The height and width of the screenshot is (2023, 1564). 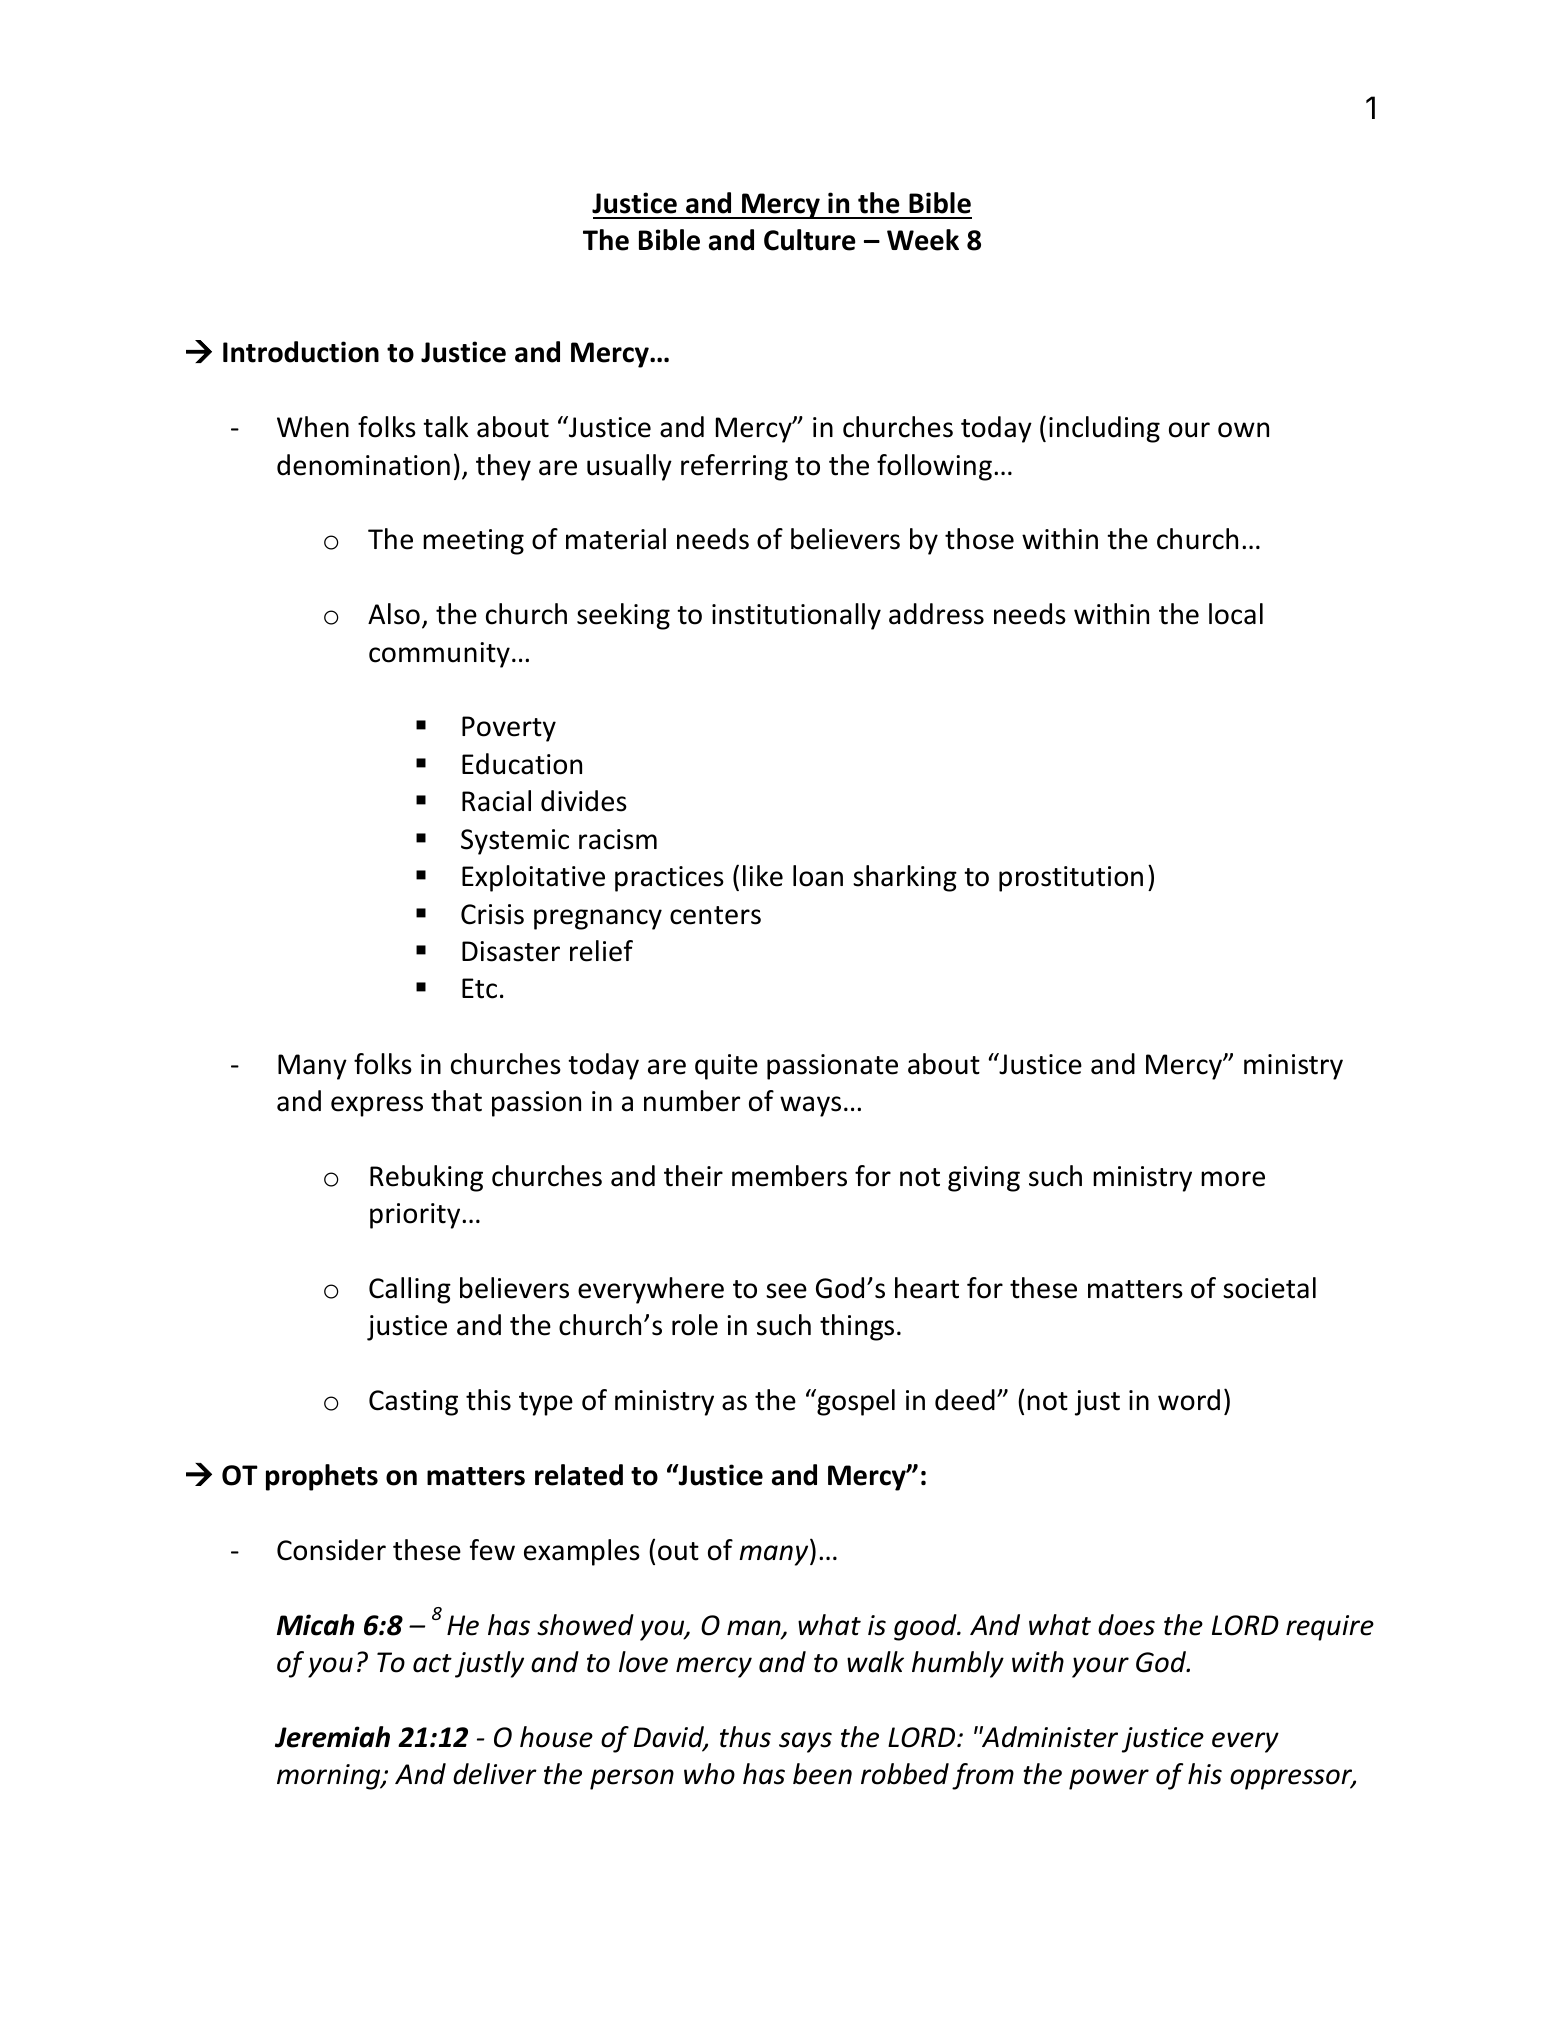 I want to click on Culture, so click(x=810, y=240).
